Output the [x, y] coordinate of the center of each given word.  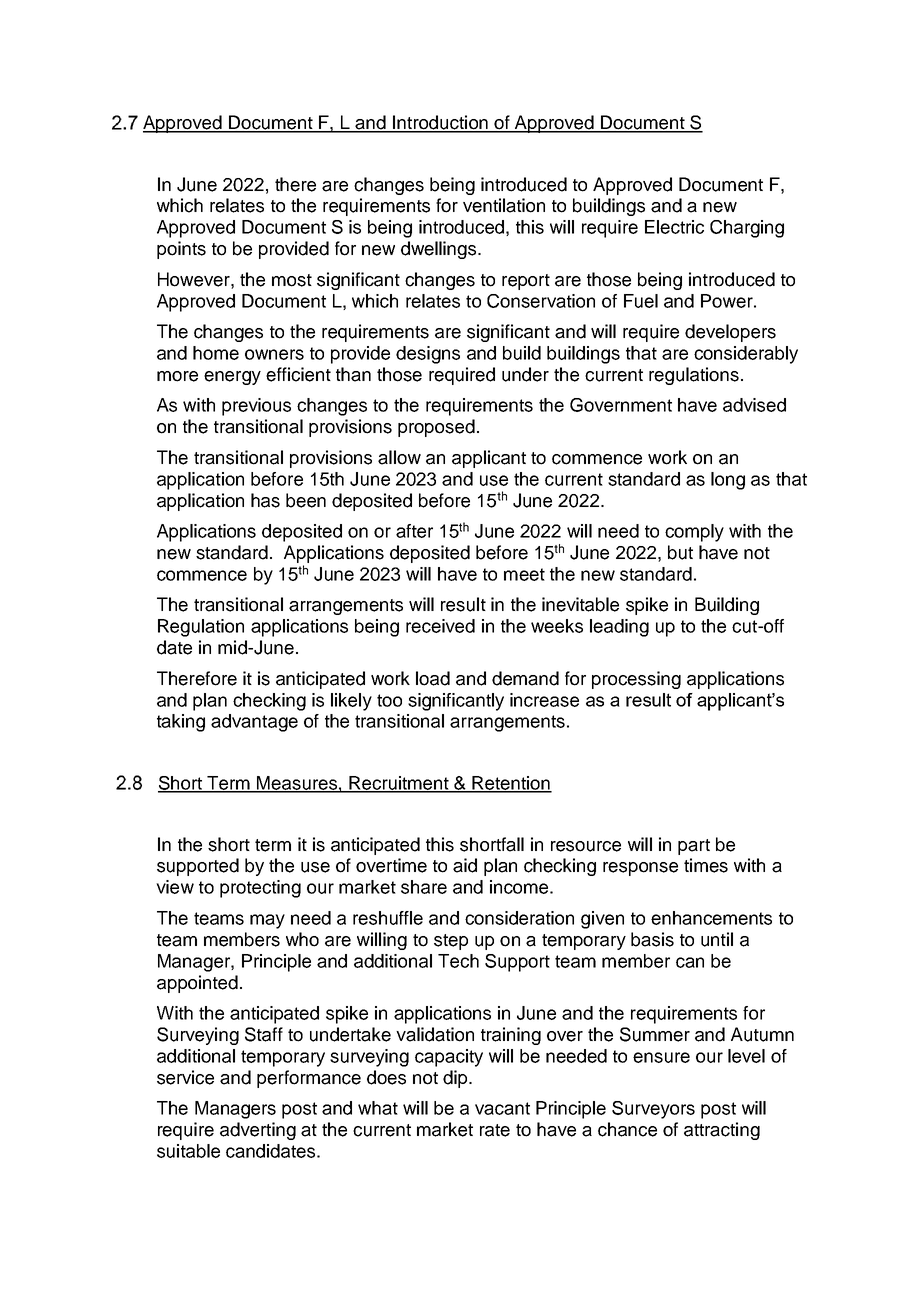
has [265, 500]
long [728, 481]
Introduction [440, 123]
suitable [188, 1151]
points [181, 250]
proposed [436, 428]
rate [495, 1130]
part [694, 847]
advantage [254, 723]
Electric [674, 227]
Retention [511, 784]
